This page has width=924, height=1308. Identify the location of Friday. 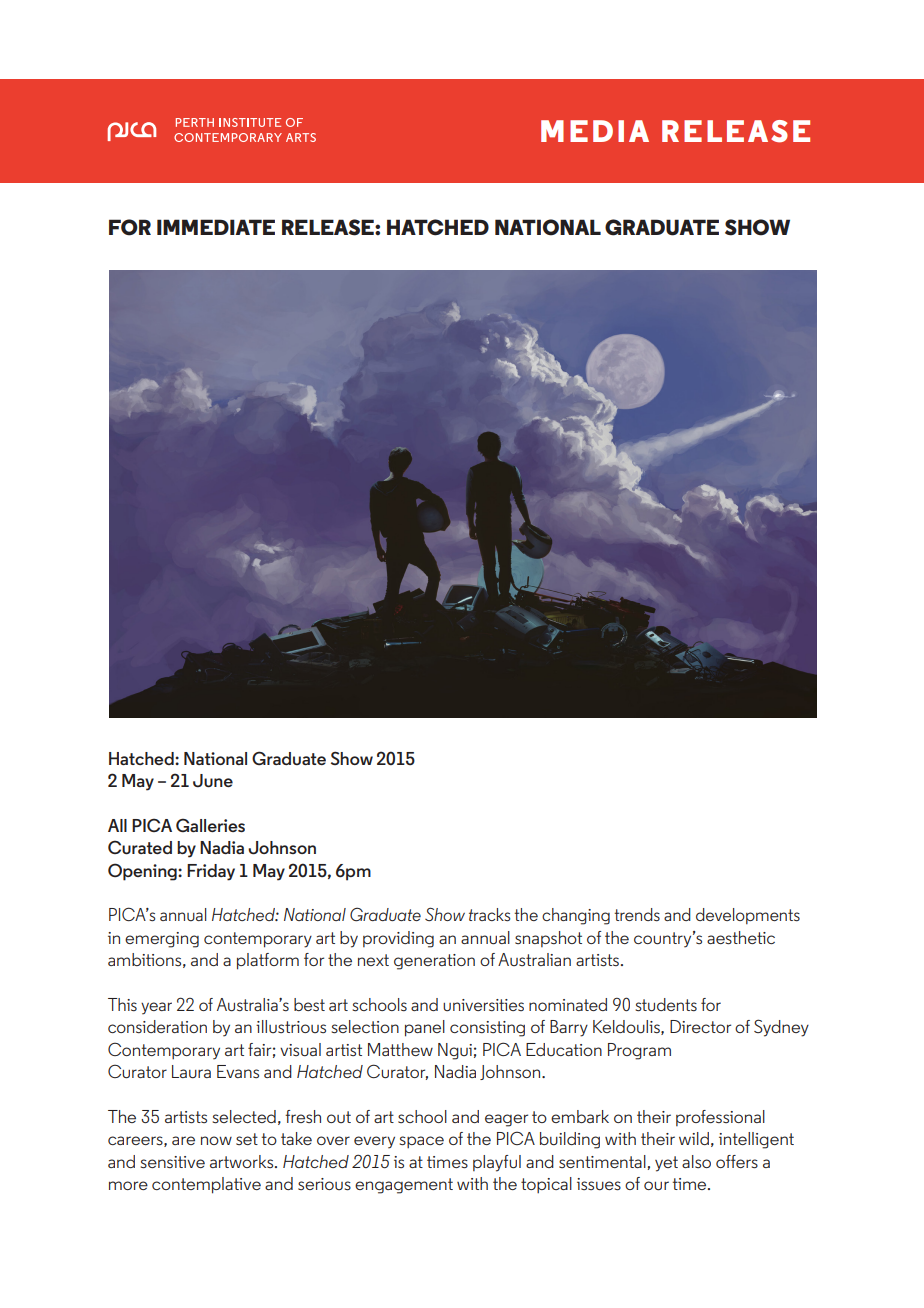
(211, 872).
